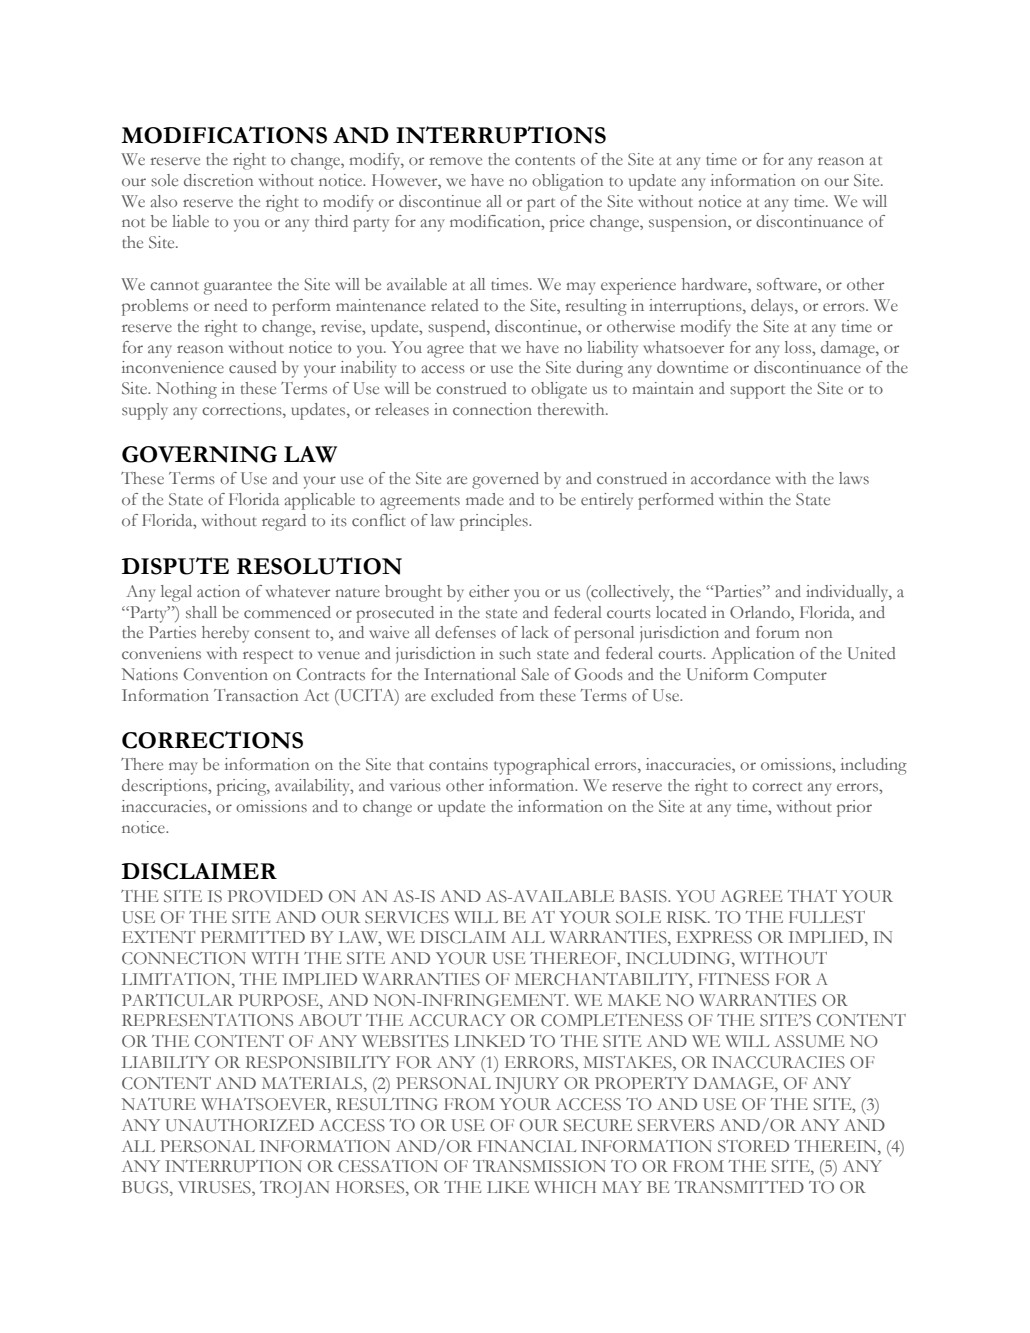 Image resolution: width=1030 pixels, height=1333 pixels. Describe the element at coordinates (284, 522) in the screenshot. I see `regard` at that location.
